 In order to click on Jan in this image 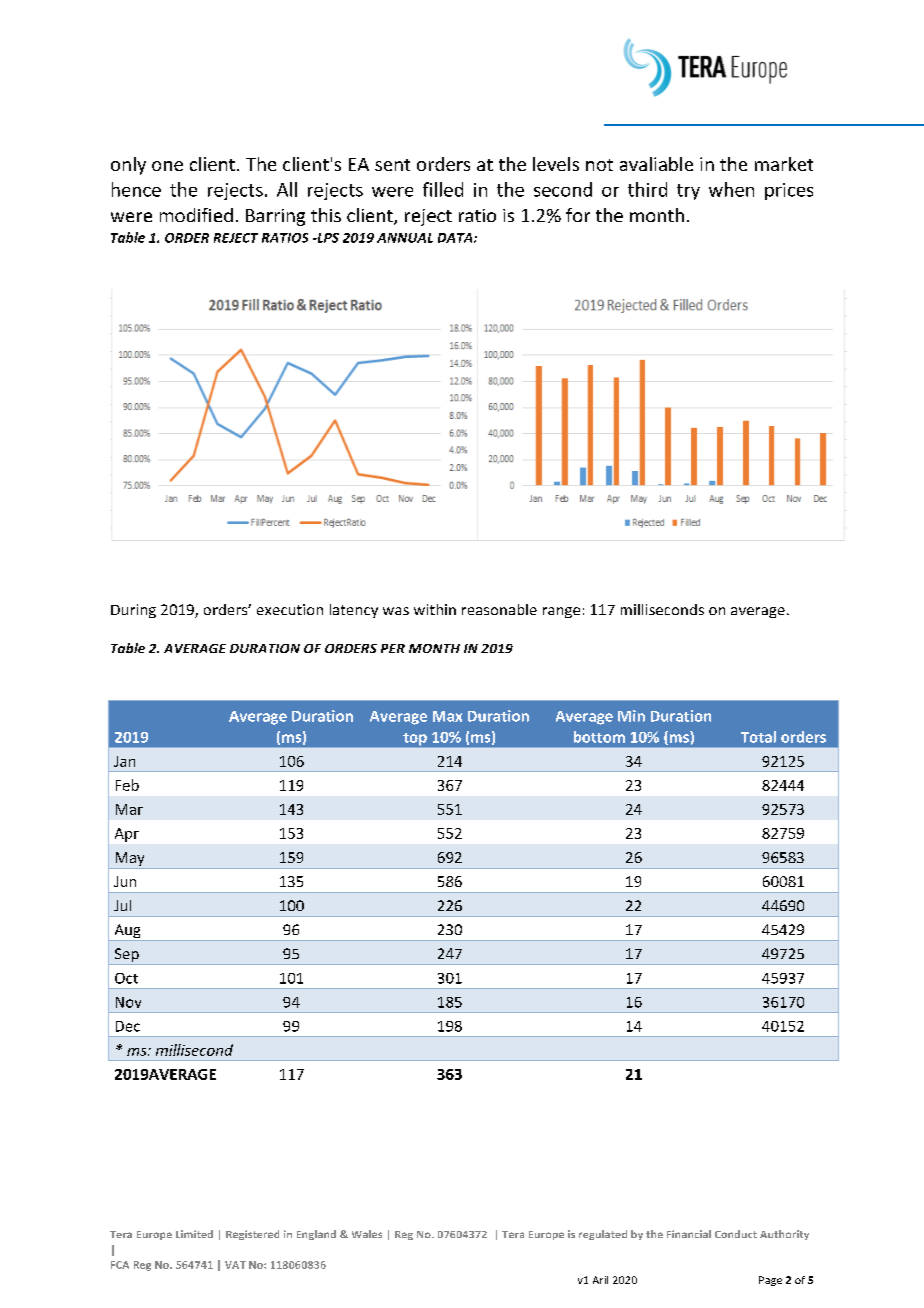, I will do `click(124, 761)`.
